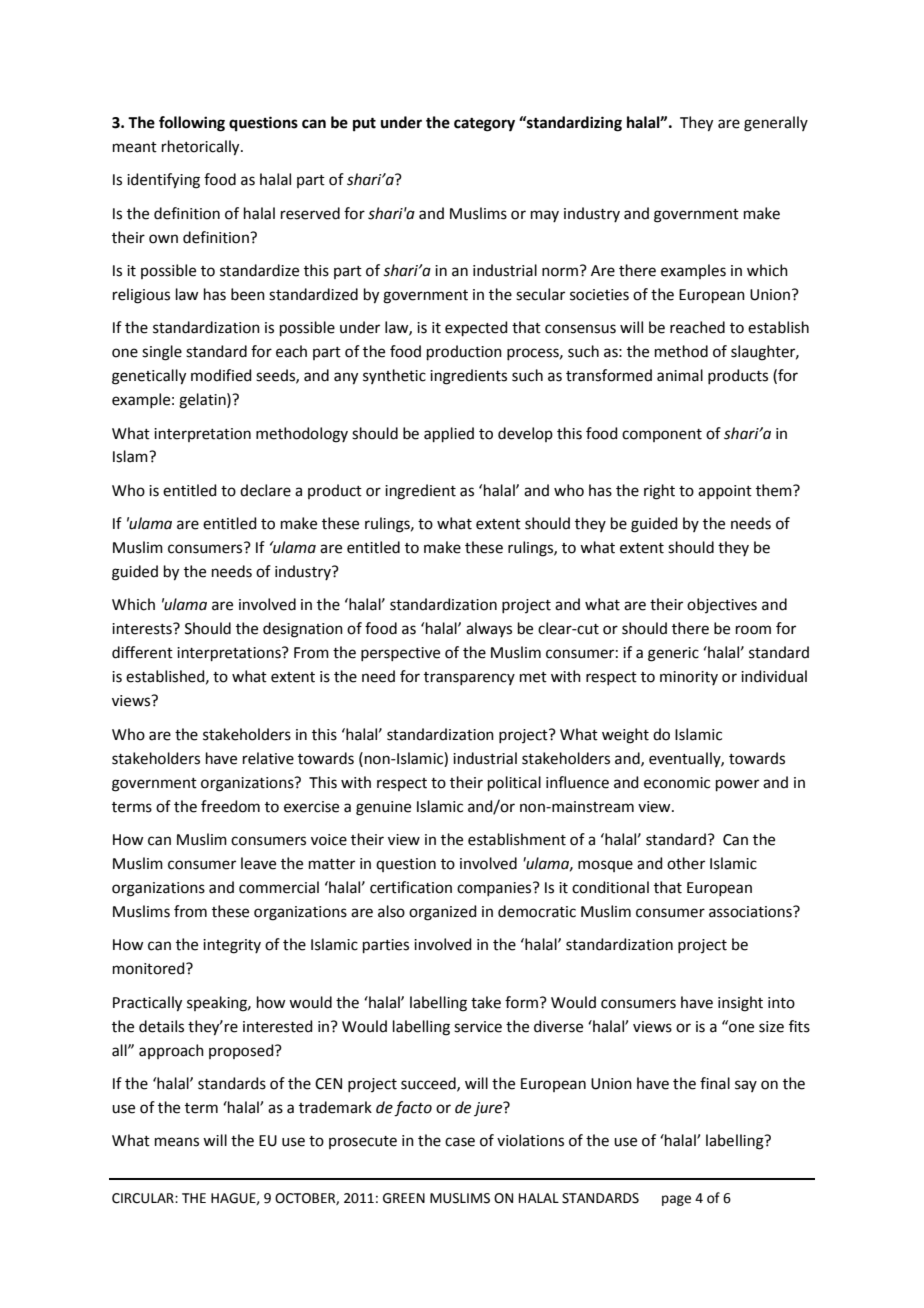  I want to click on rhetorically, so click(202, 148).
